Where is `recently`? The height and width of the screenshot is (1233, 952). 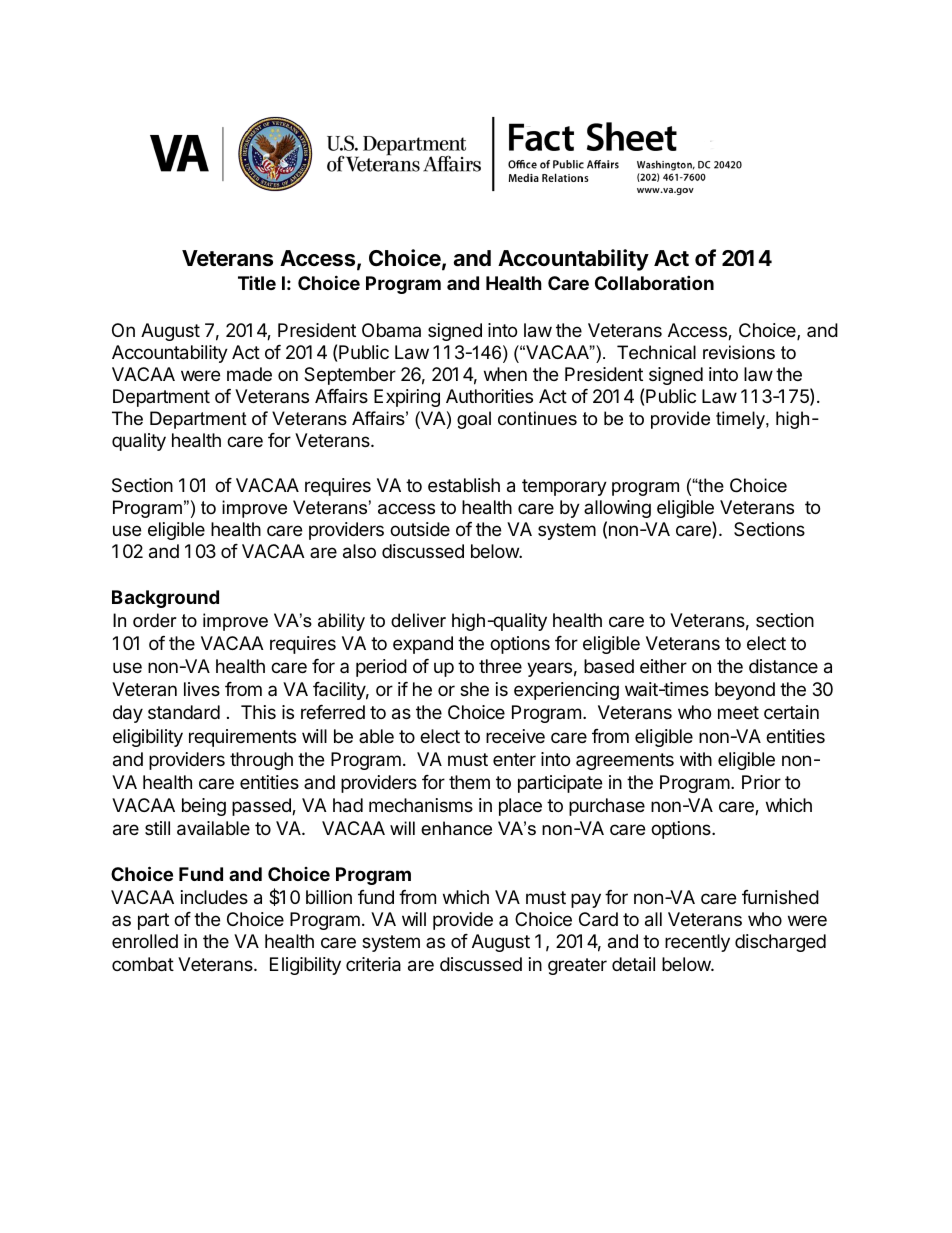 recently is located at coordinates (697, 943).
